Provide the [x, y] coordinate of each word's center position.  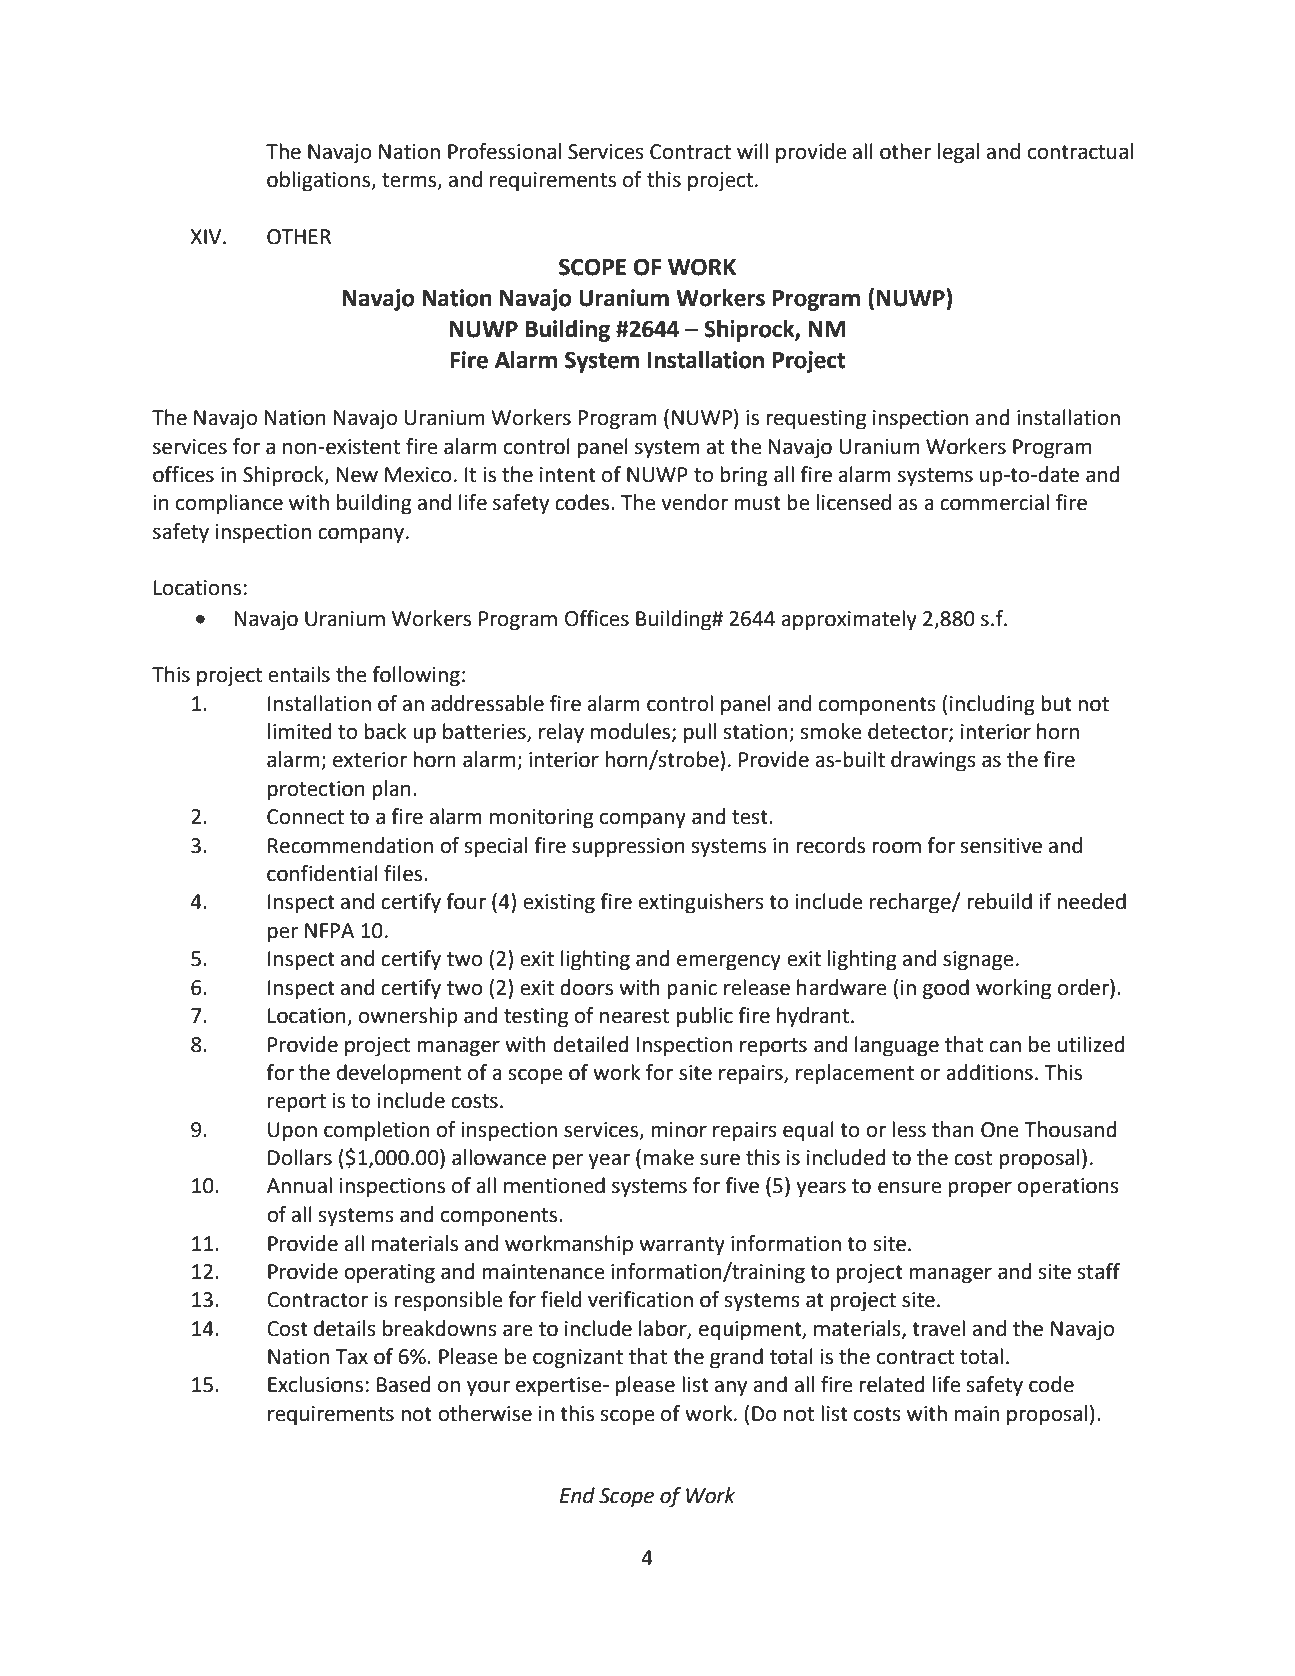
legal [958, 153]
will [752, 151]
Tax [351, 1357]
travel [938, 1328]
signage [978, 961]
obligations [319, 181]
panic [692, 990]
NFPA [329, 930]
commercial [994, 502]
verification [640, 1299]
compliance [229, 504]
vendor [694, 502]
